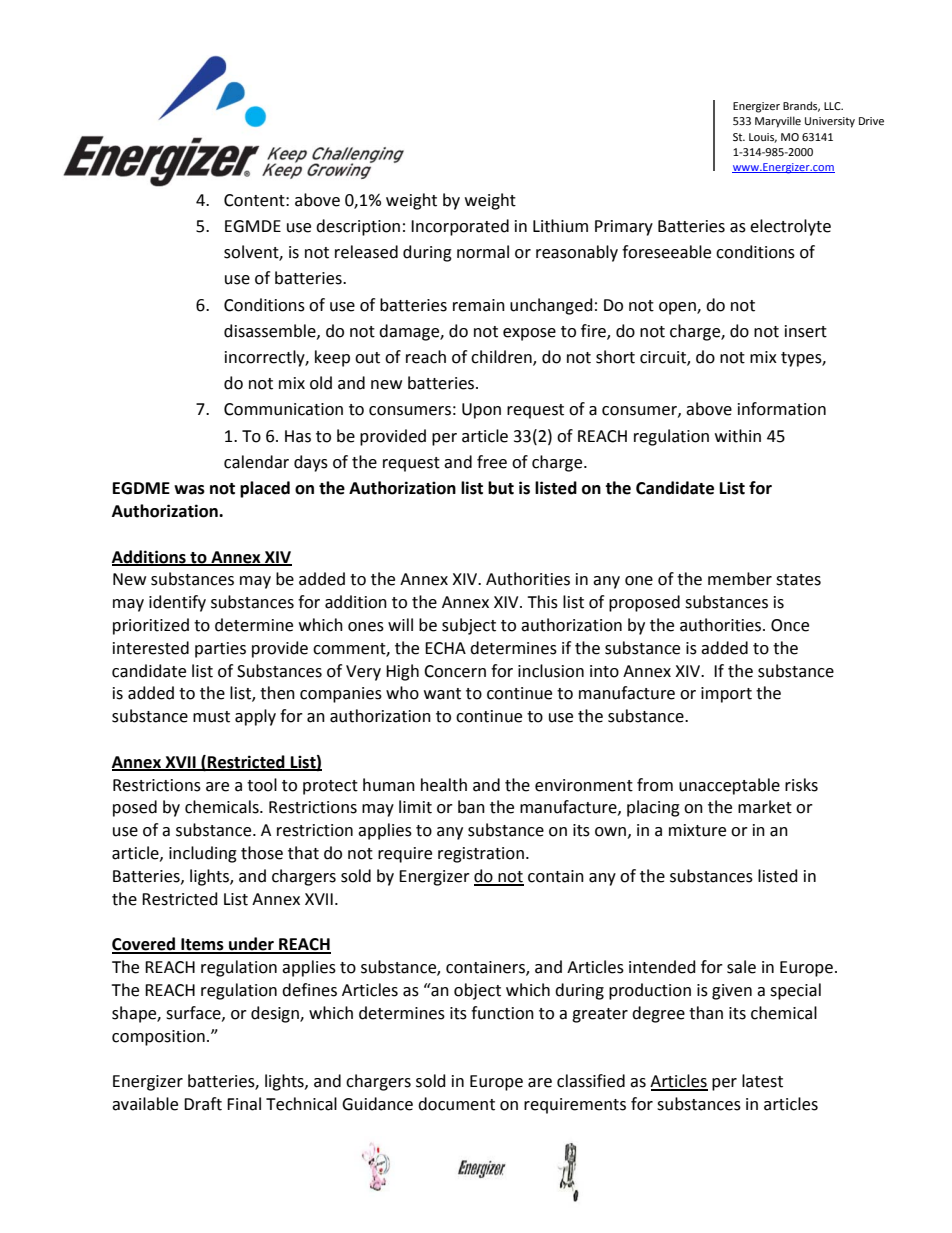 This screenshot has width=952, height=1233. What do you see at coordinates (244, 1104) in the screenshot?
I see `Final` at bounding box center [244, 1104].
